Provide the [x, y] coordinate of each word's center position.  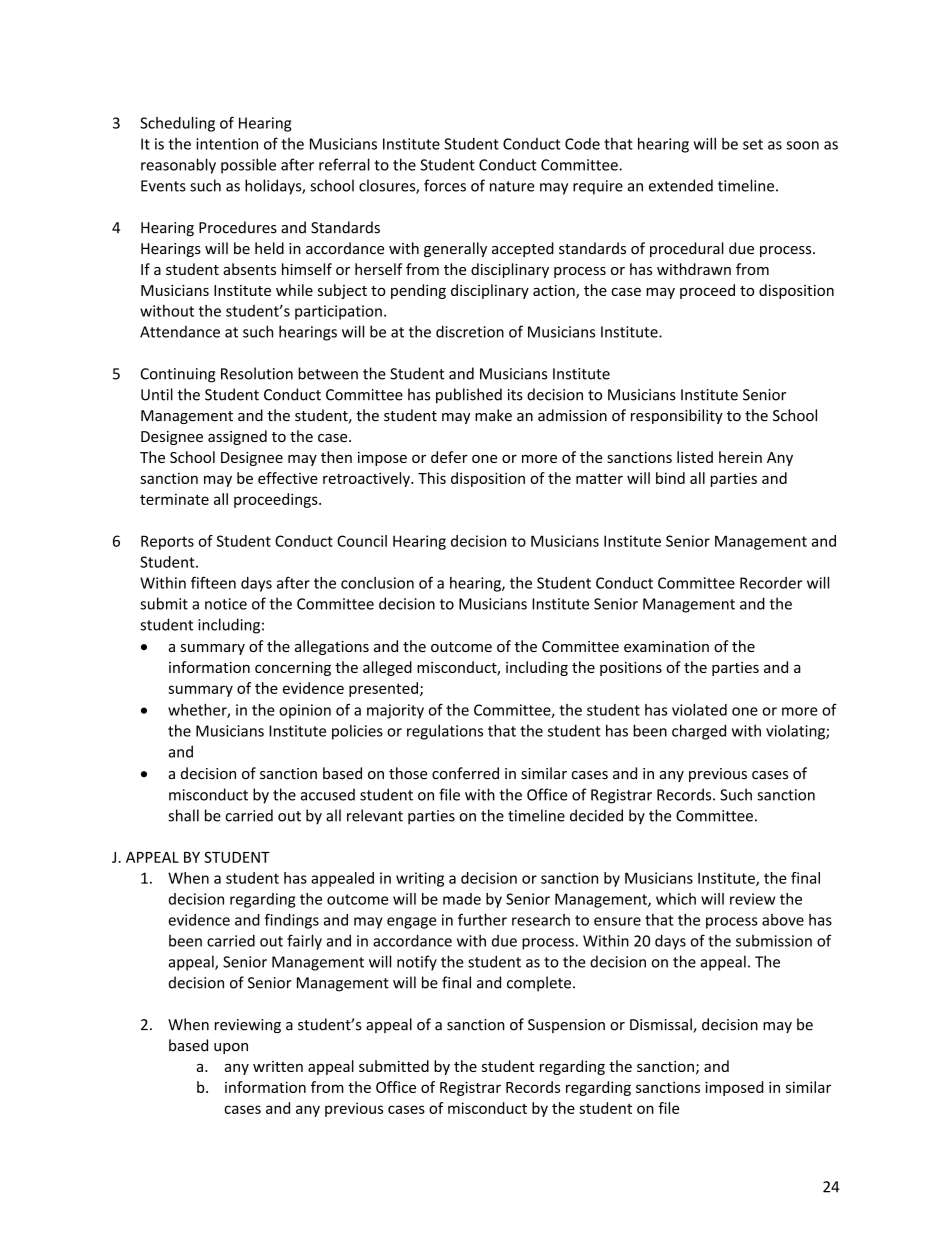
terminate [174, 499]
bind [670, 478]
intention [227, 144]
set [753, 144]
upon [231, 1048]
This [432, 478]
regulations [445, 732]
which [676, 899]
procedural [687, 249]
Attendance [180, 332]
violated [699, 710]
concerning [293, 669]
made [462, 899]
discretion [470, 331]
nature [512, 186]
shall [183, 815]
